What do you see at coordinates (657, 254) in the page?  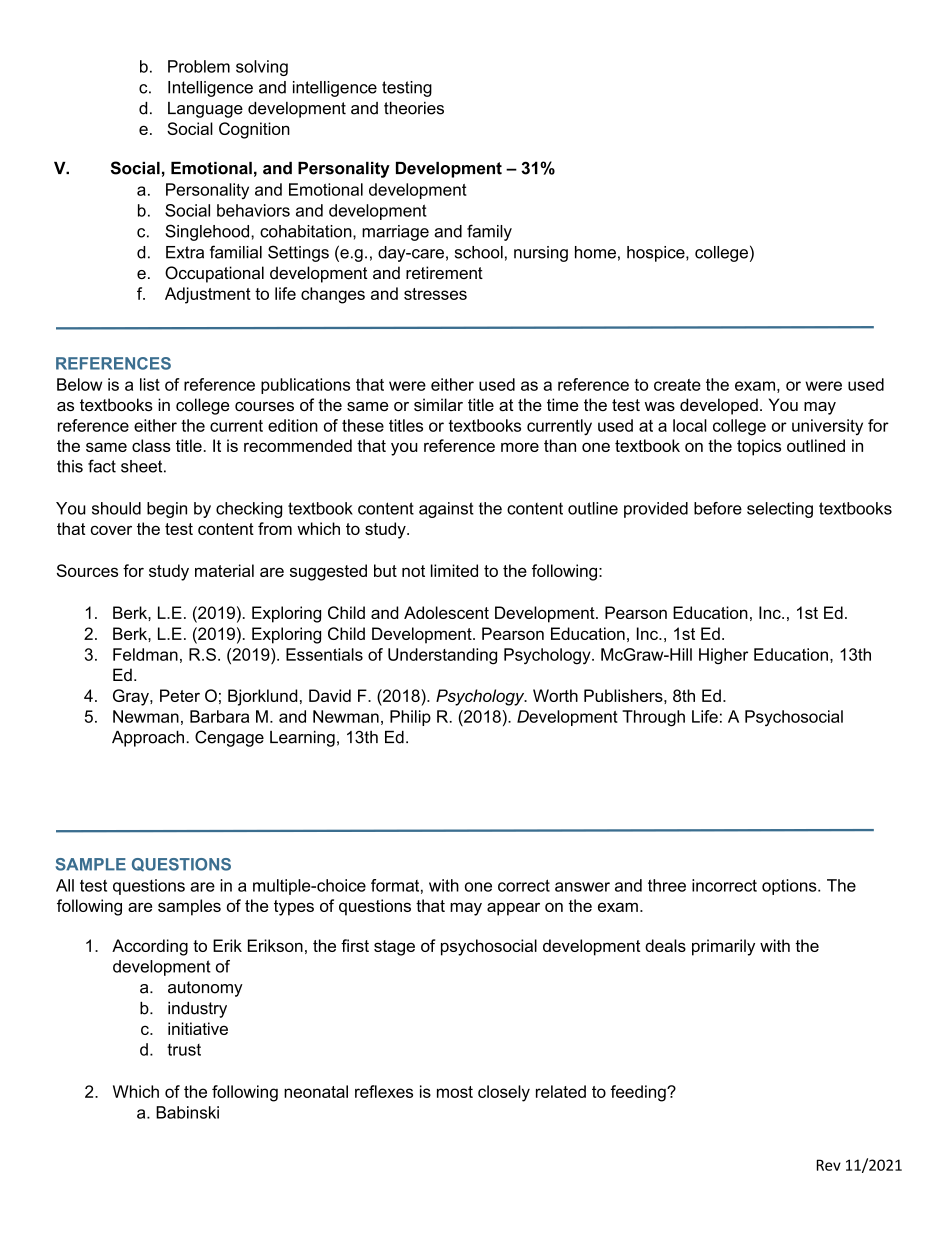 I see `hospice` at bounding box center [657, 254].
